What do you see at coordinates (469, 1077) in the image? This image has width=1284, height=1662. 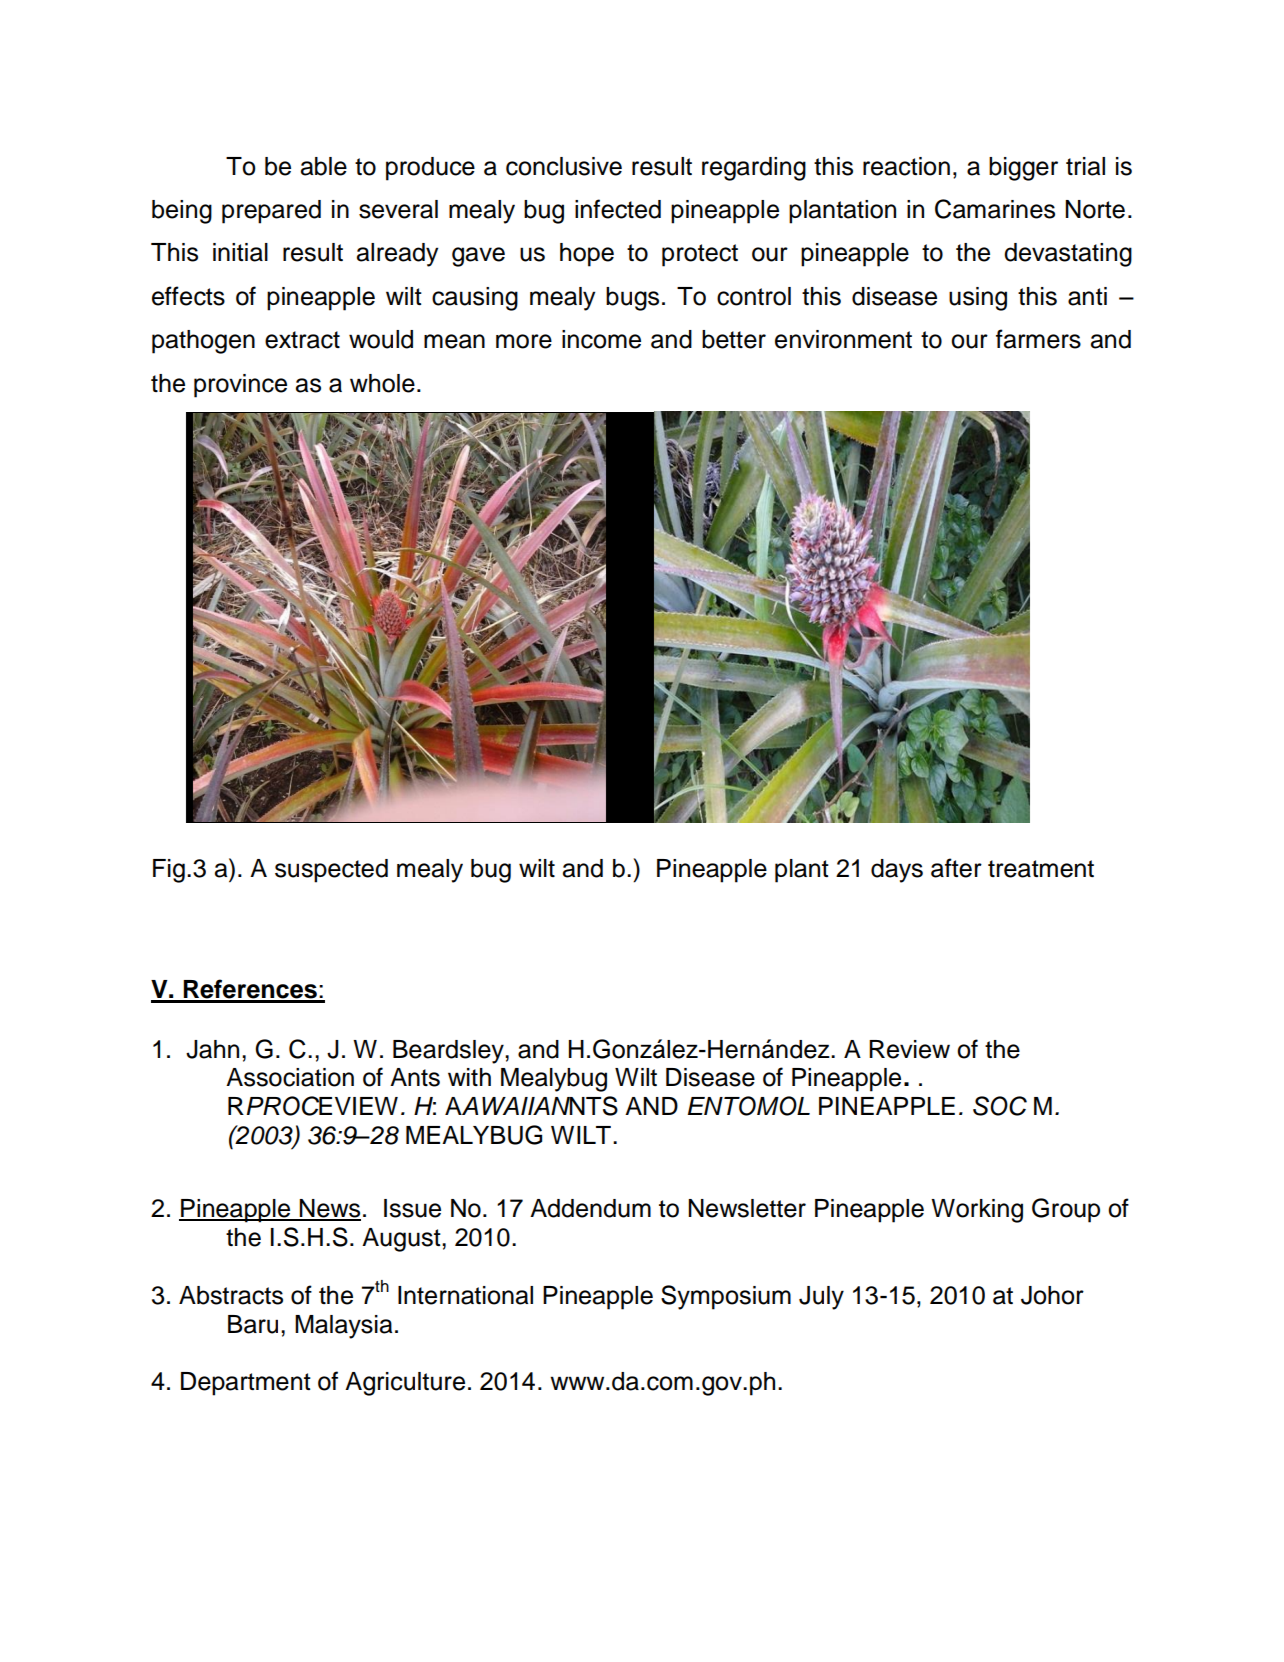 I see `with` at bounding box center [469, 1077].
